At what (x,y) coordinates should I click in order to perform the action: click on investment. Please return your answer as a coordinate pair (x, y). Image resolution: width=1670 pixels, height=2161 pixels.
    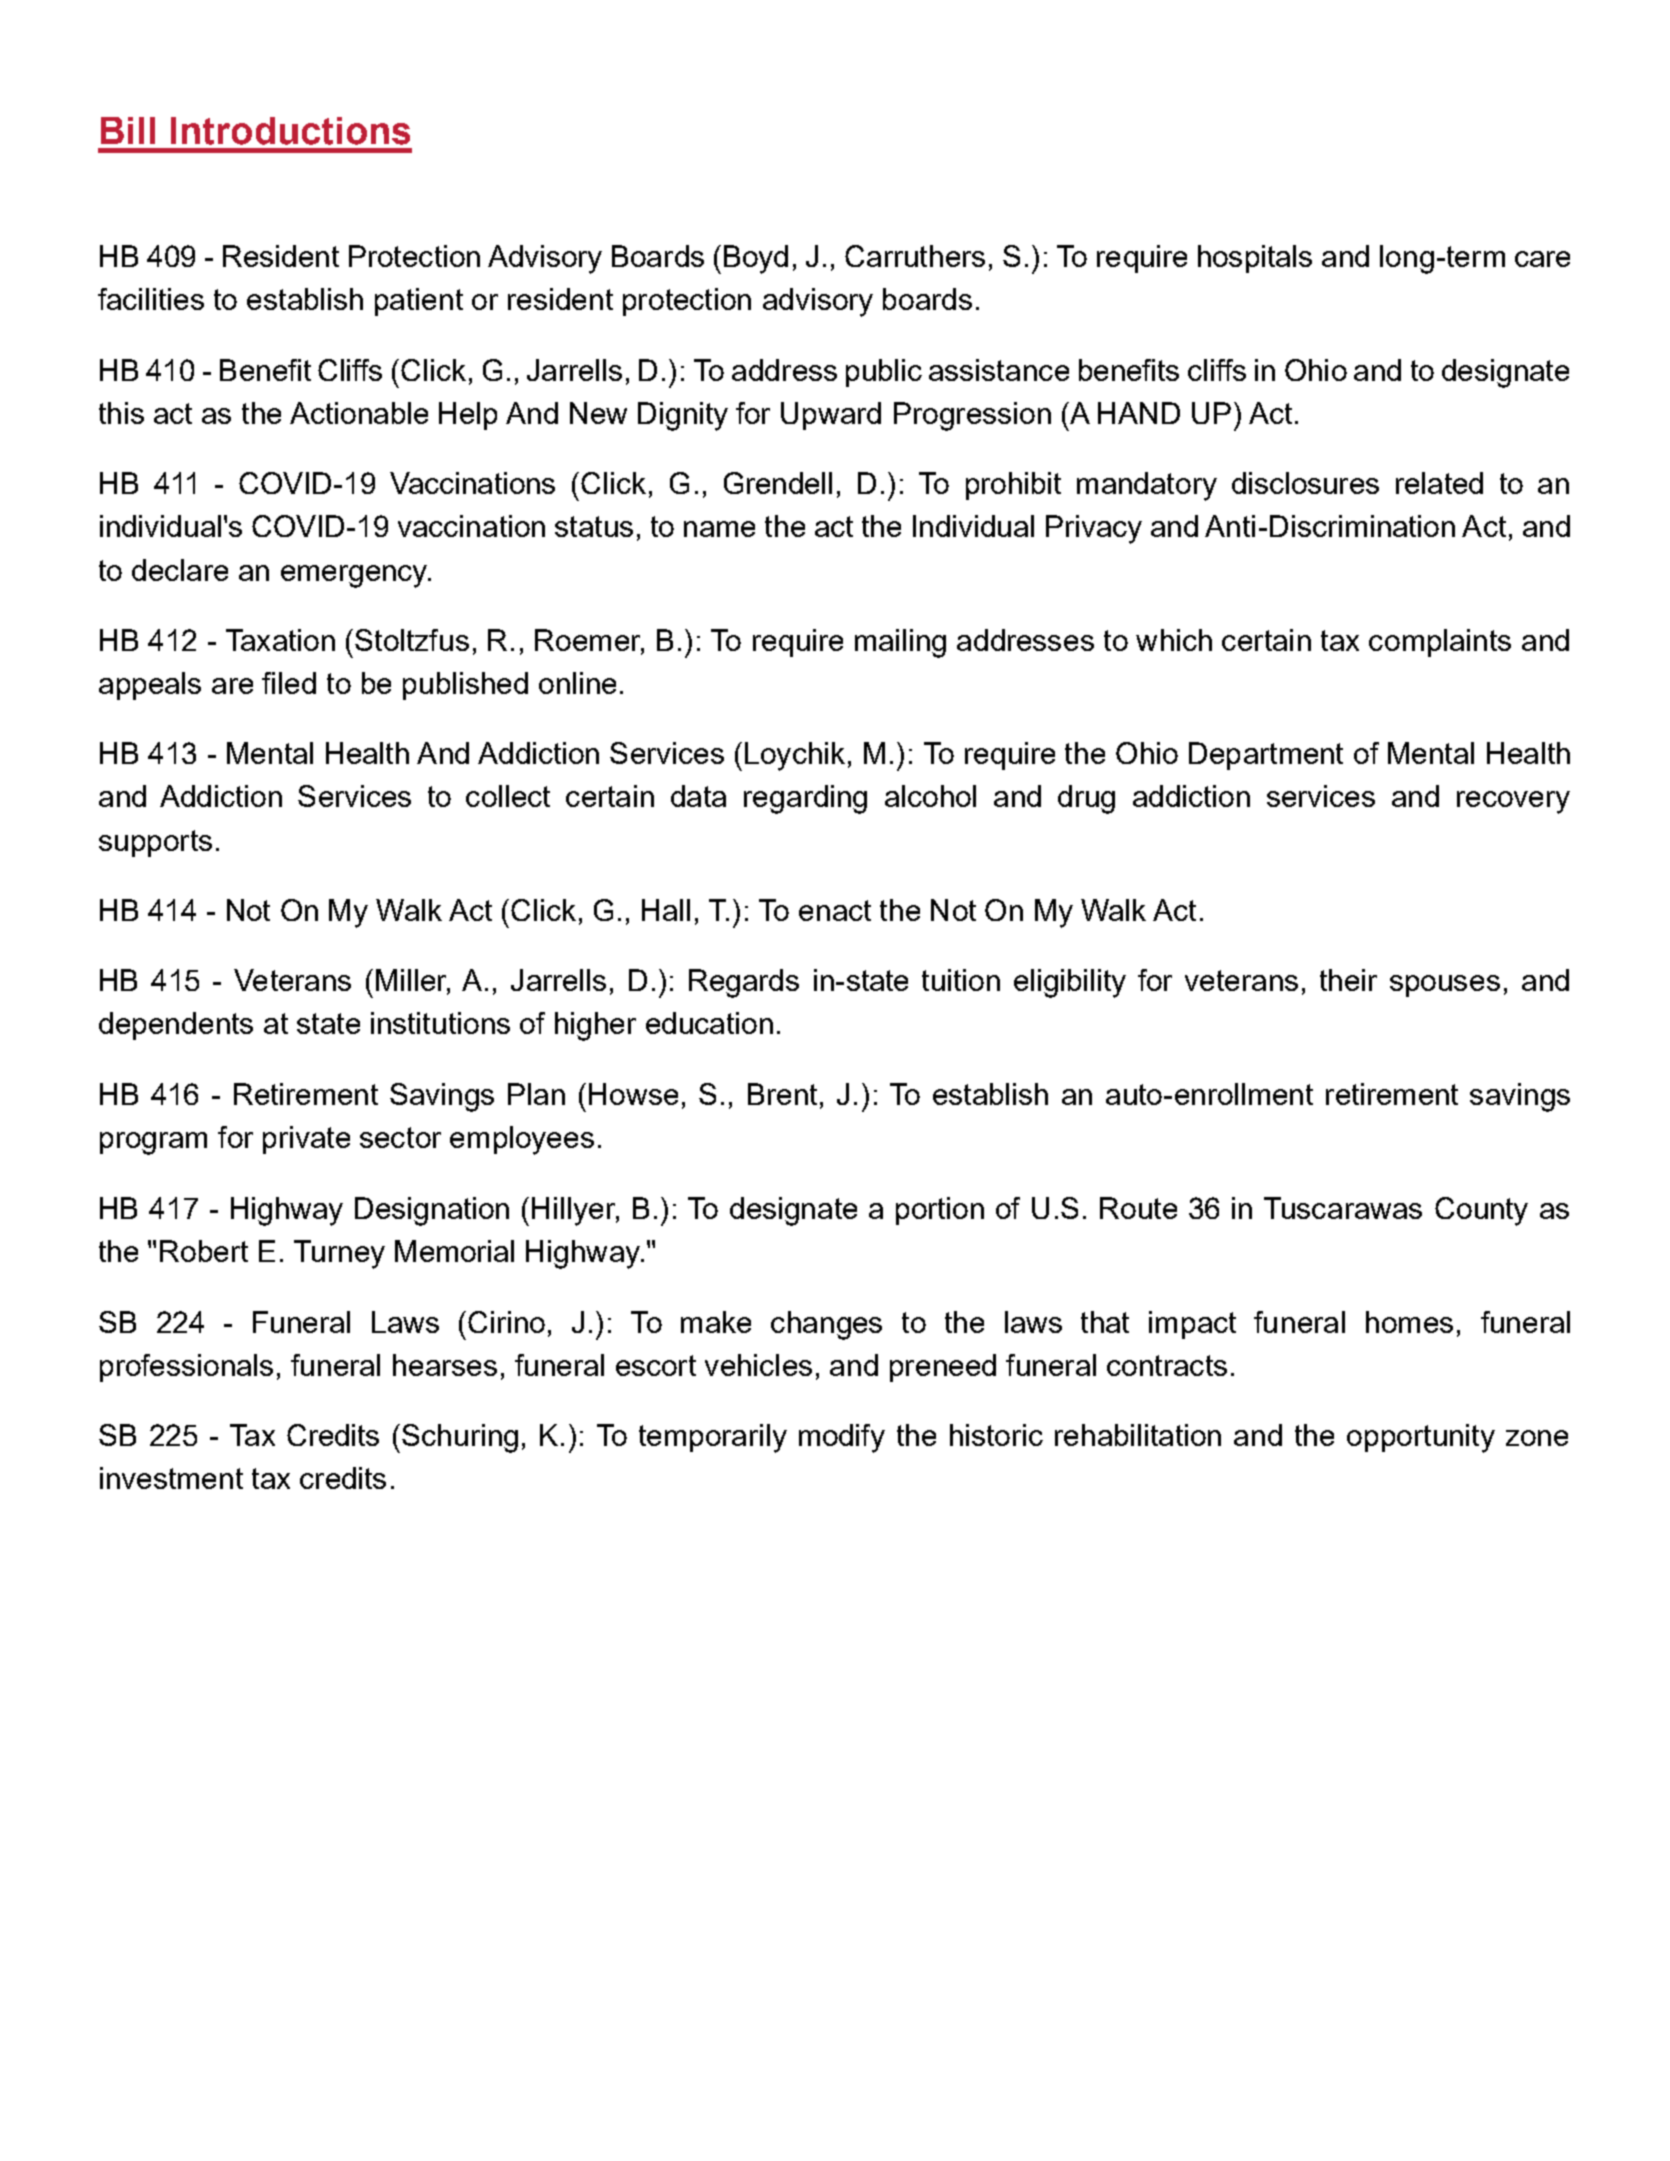
    Looking at the image, I should click on (171, 1478).
